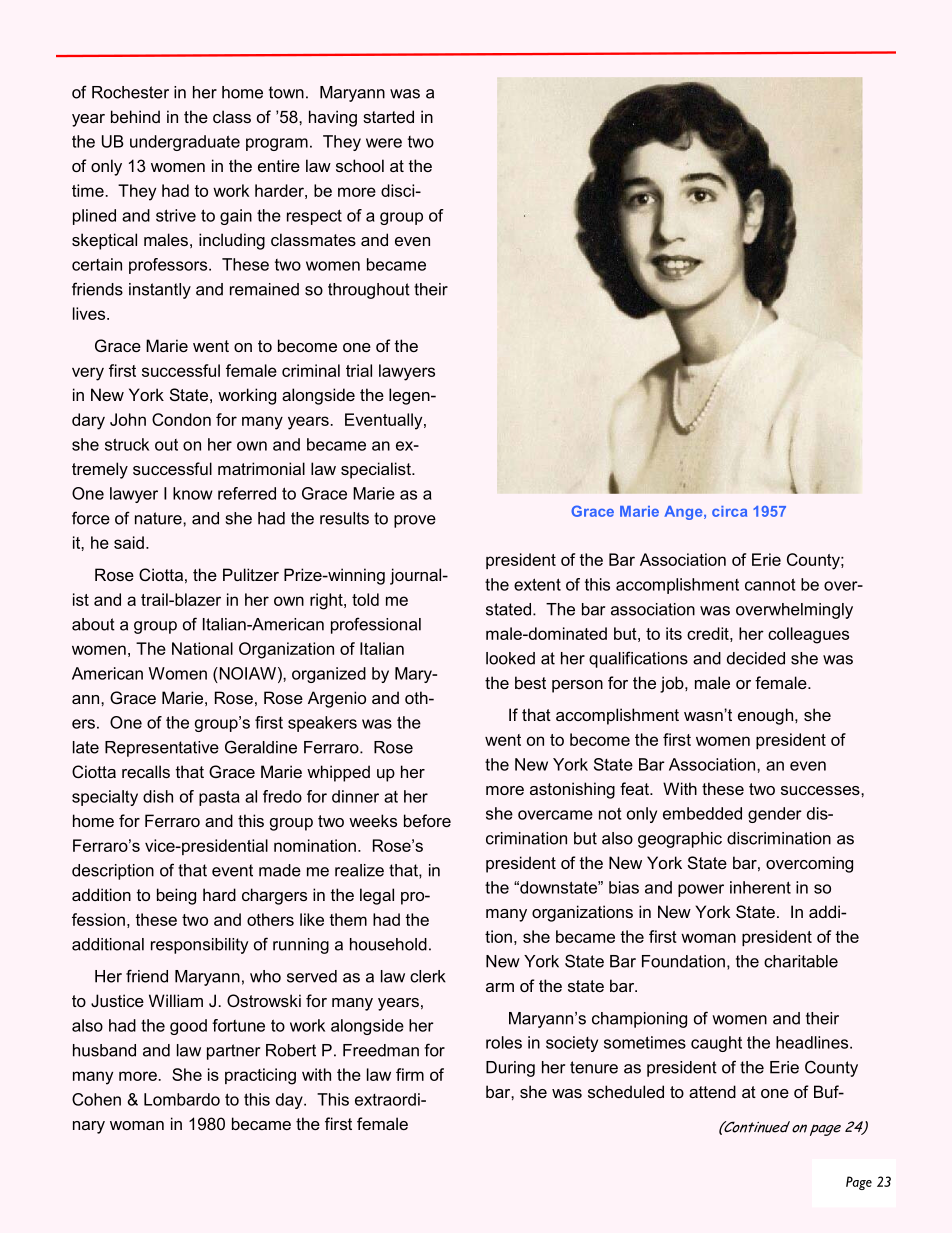 This screenshot has width=952, height=1233. What do you see at coordinates (770, 584) in the screenshot?
I see `cannot` at bounding box center [770, 584].
